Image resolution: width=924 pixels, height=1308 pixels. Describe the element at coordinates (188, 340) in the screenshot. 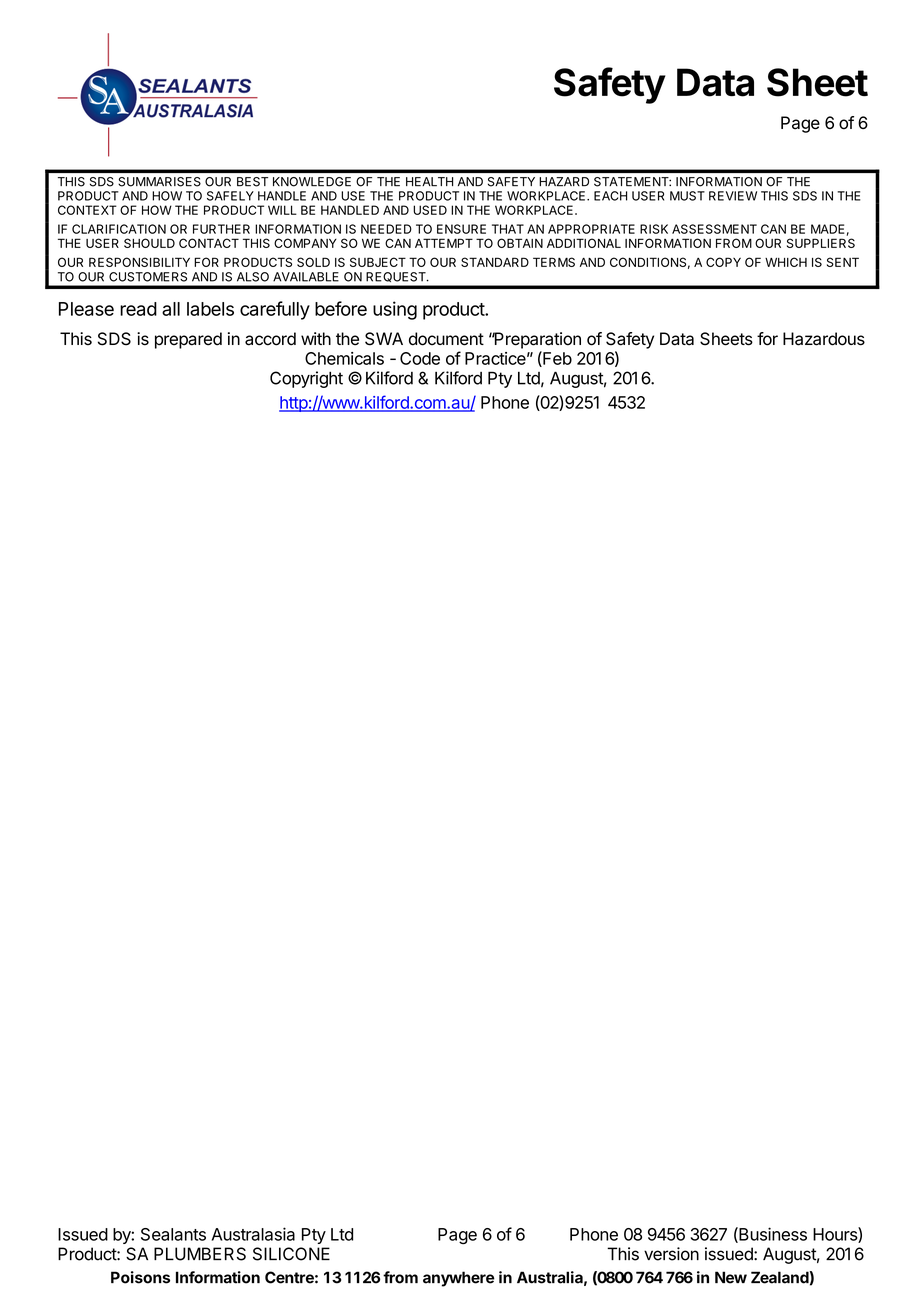

I see `prepared` at that location.
